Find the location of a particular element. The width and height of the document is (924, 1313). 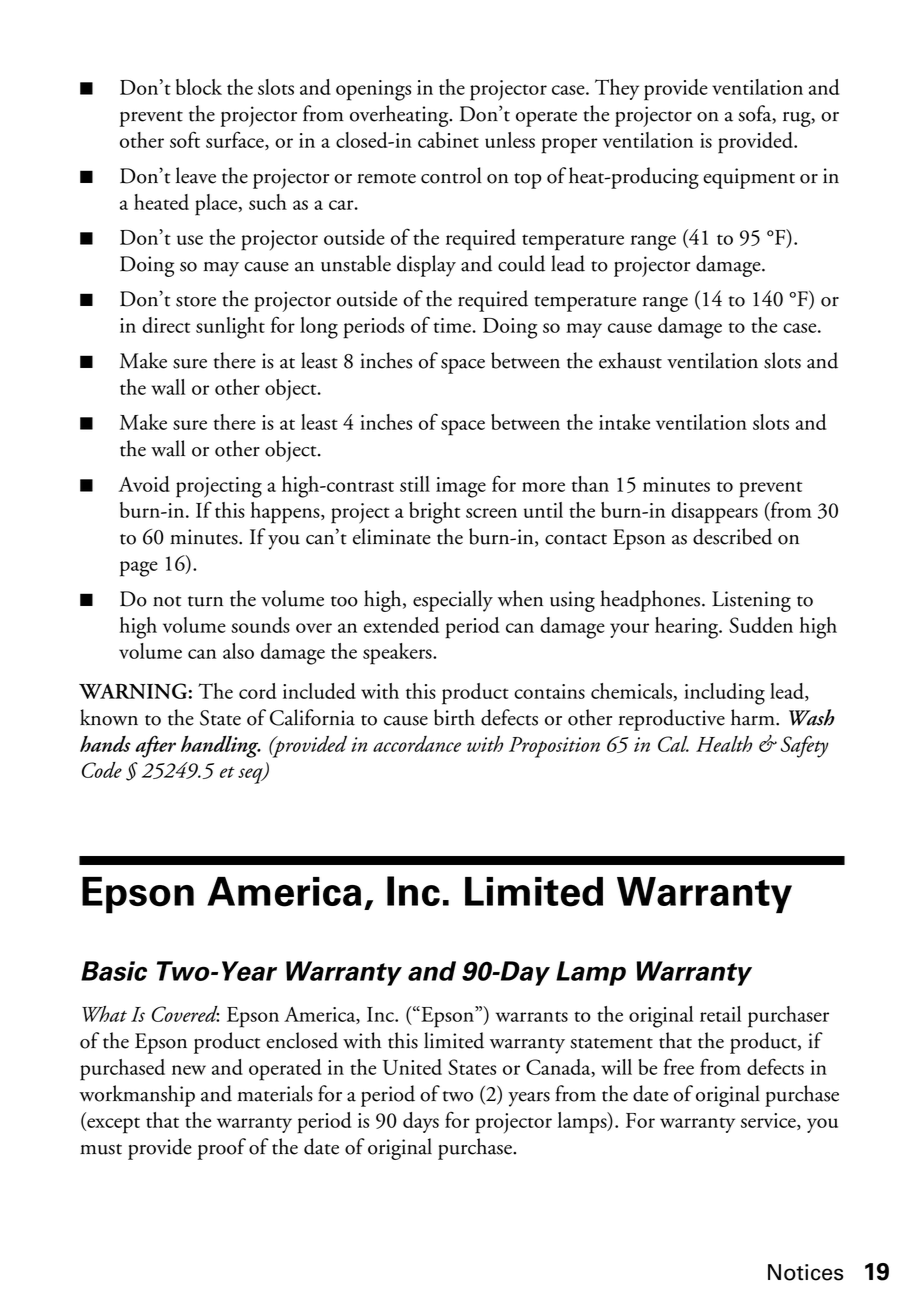

warrants is located at coordinates (532, 1016).
